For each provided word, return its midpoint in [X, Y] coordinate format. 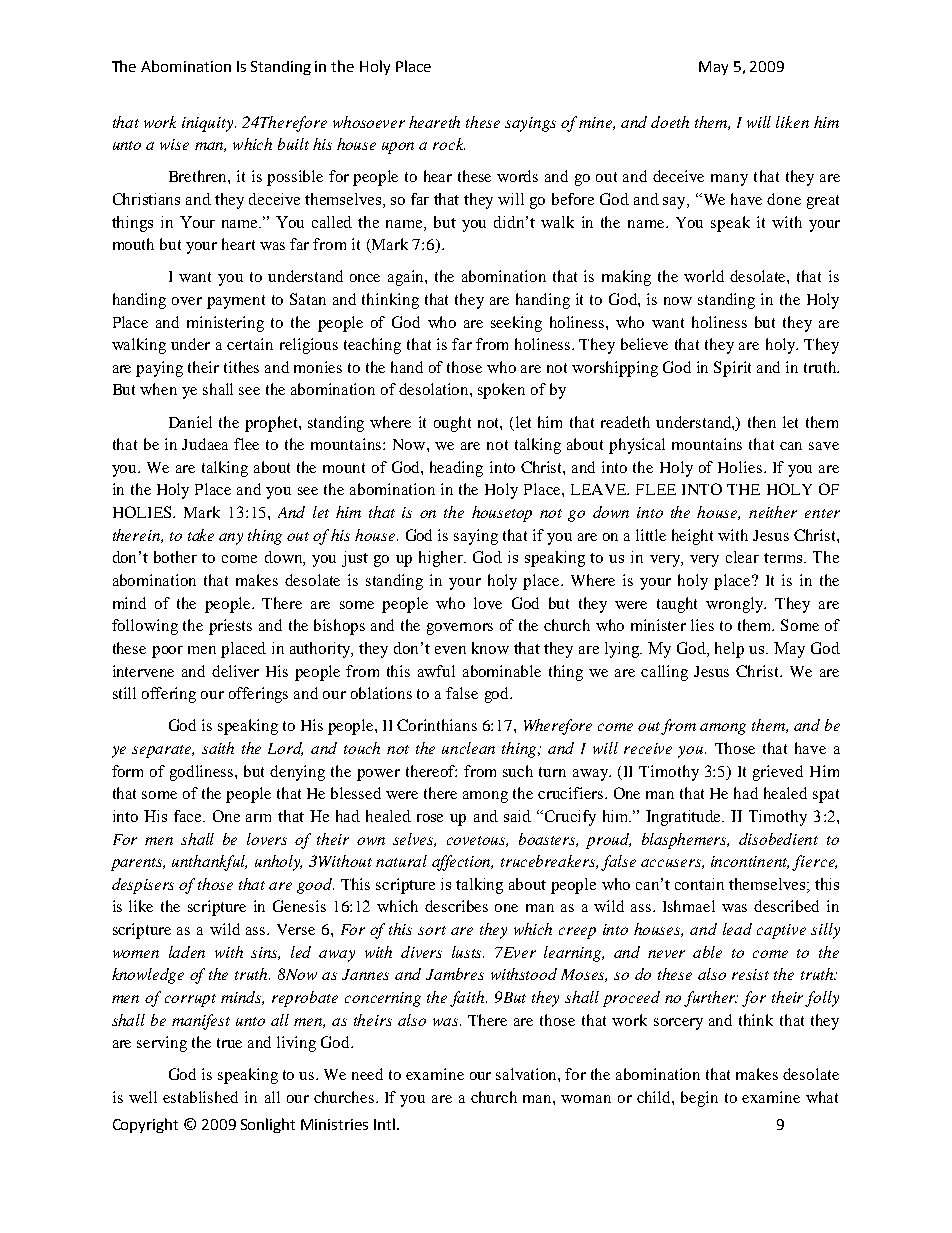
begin [699, 1099]
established [200, 1097]
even [450, 650]
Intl [386, 1124]
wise [174, 144]
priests [230, 627]
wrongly [736, 605]
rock [449, 144]
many [729, 180]
